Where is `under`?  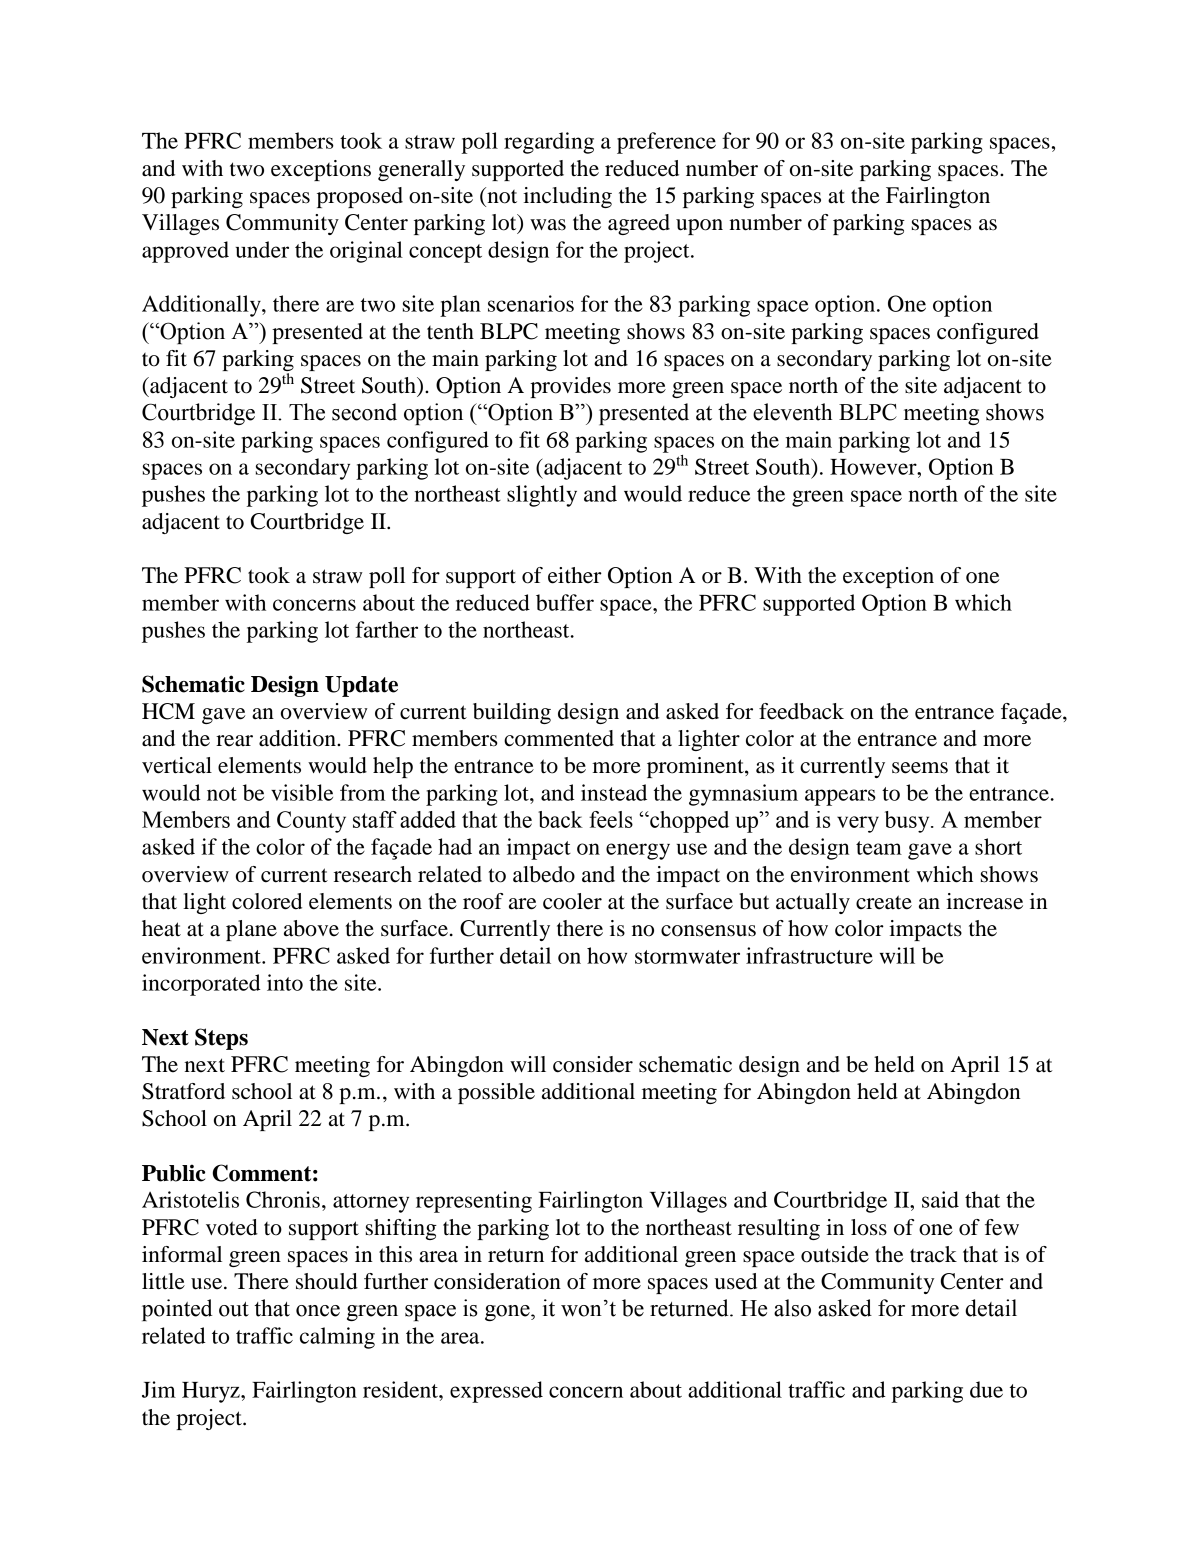
under is located at coordinates (262, 249).
